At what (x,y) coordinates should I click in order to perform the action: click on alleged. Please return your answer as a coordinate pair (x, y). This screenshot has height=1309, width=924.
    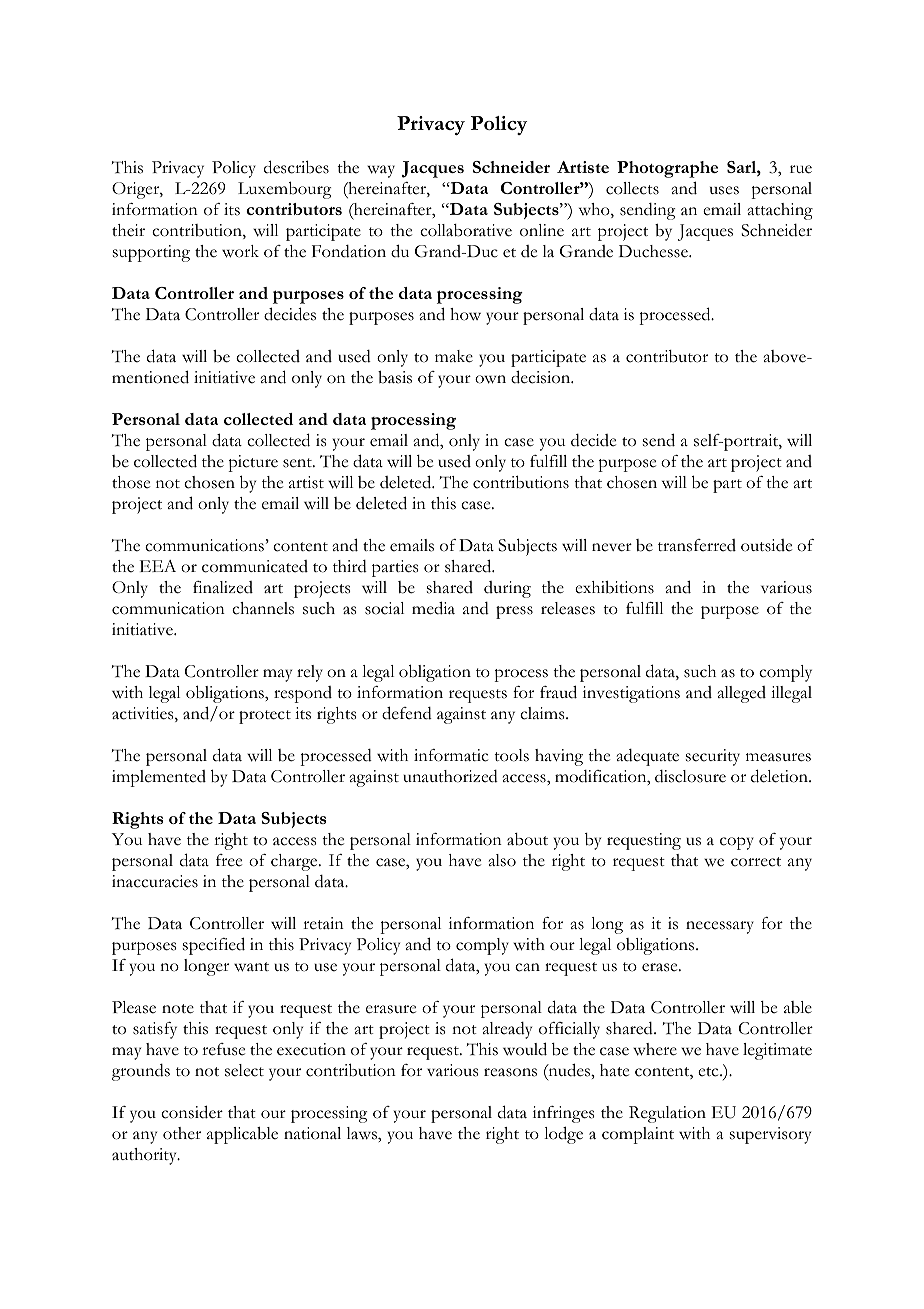
    Looking at the image, I should click on (742, 694).
